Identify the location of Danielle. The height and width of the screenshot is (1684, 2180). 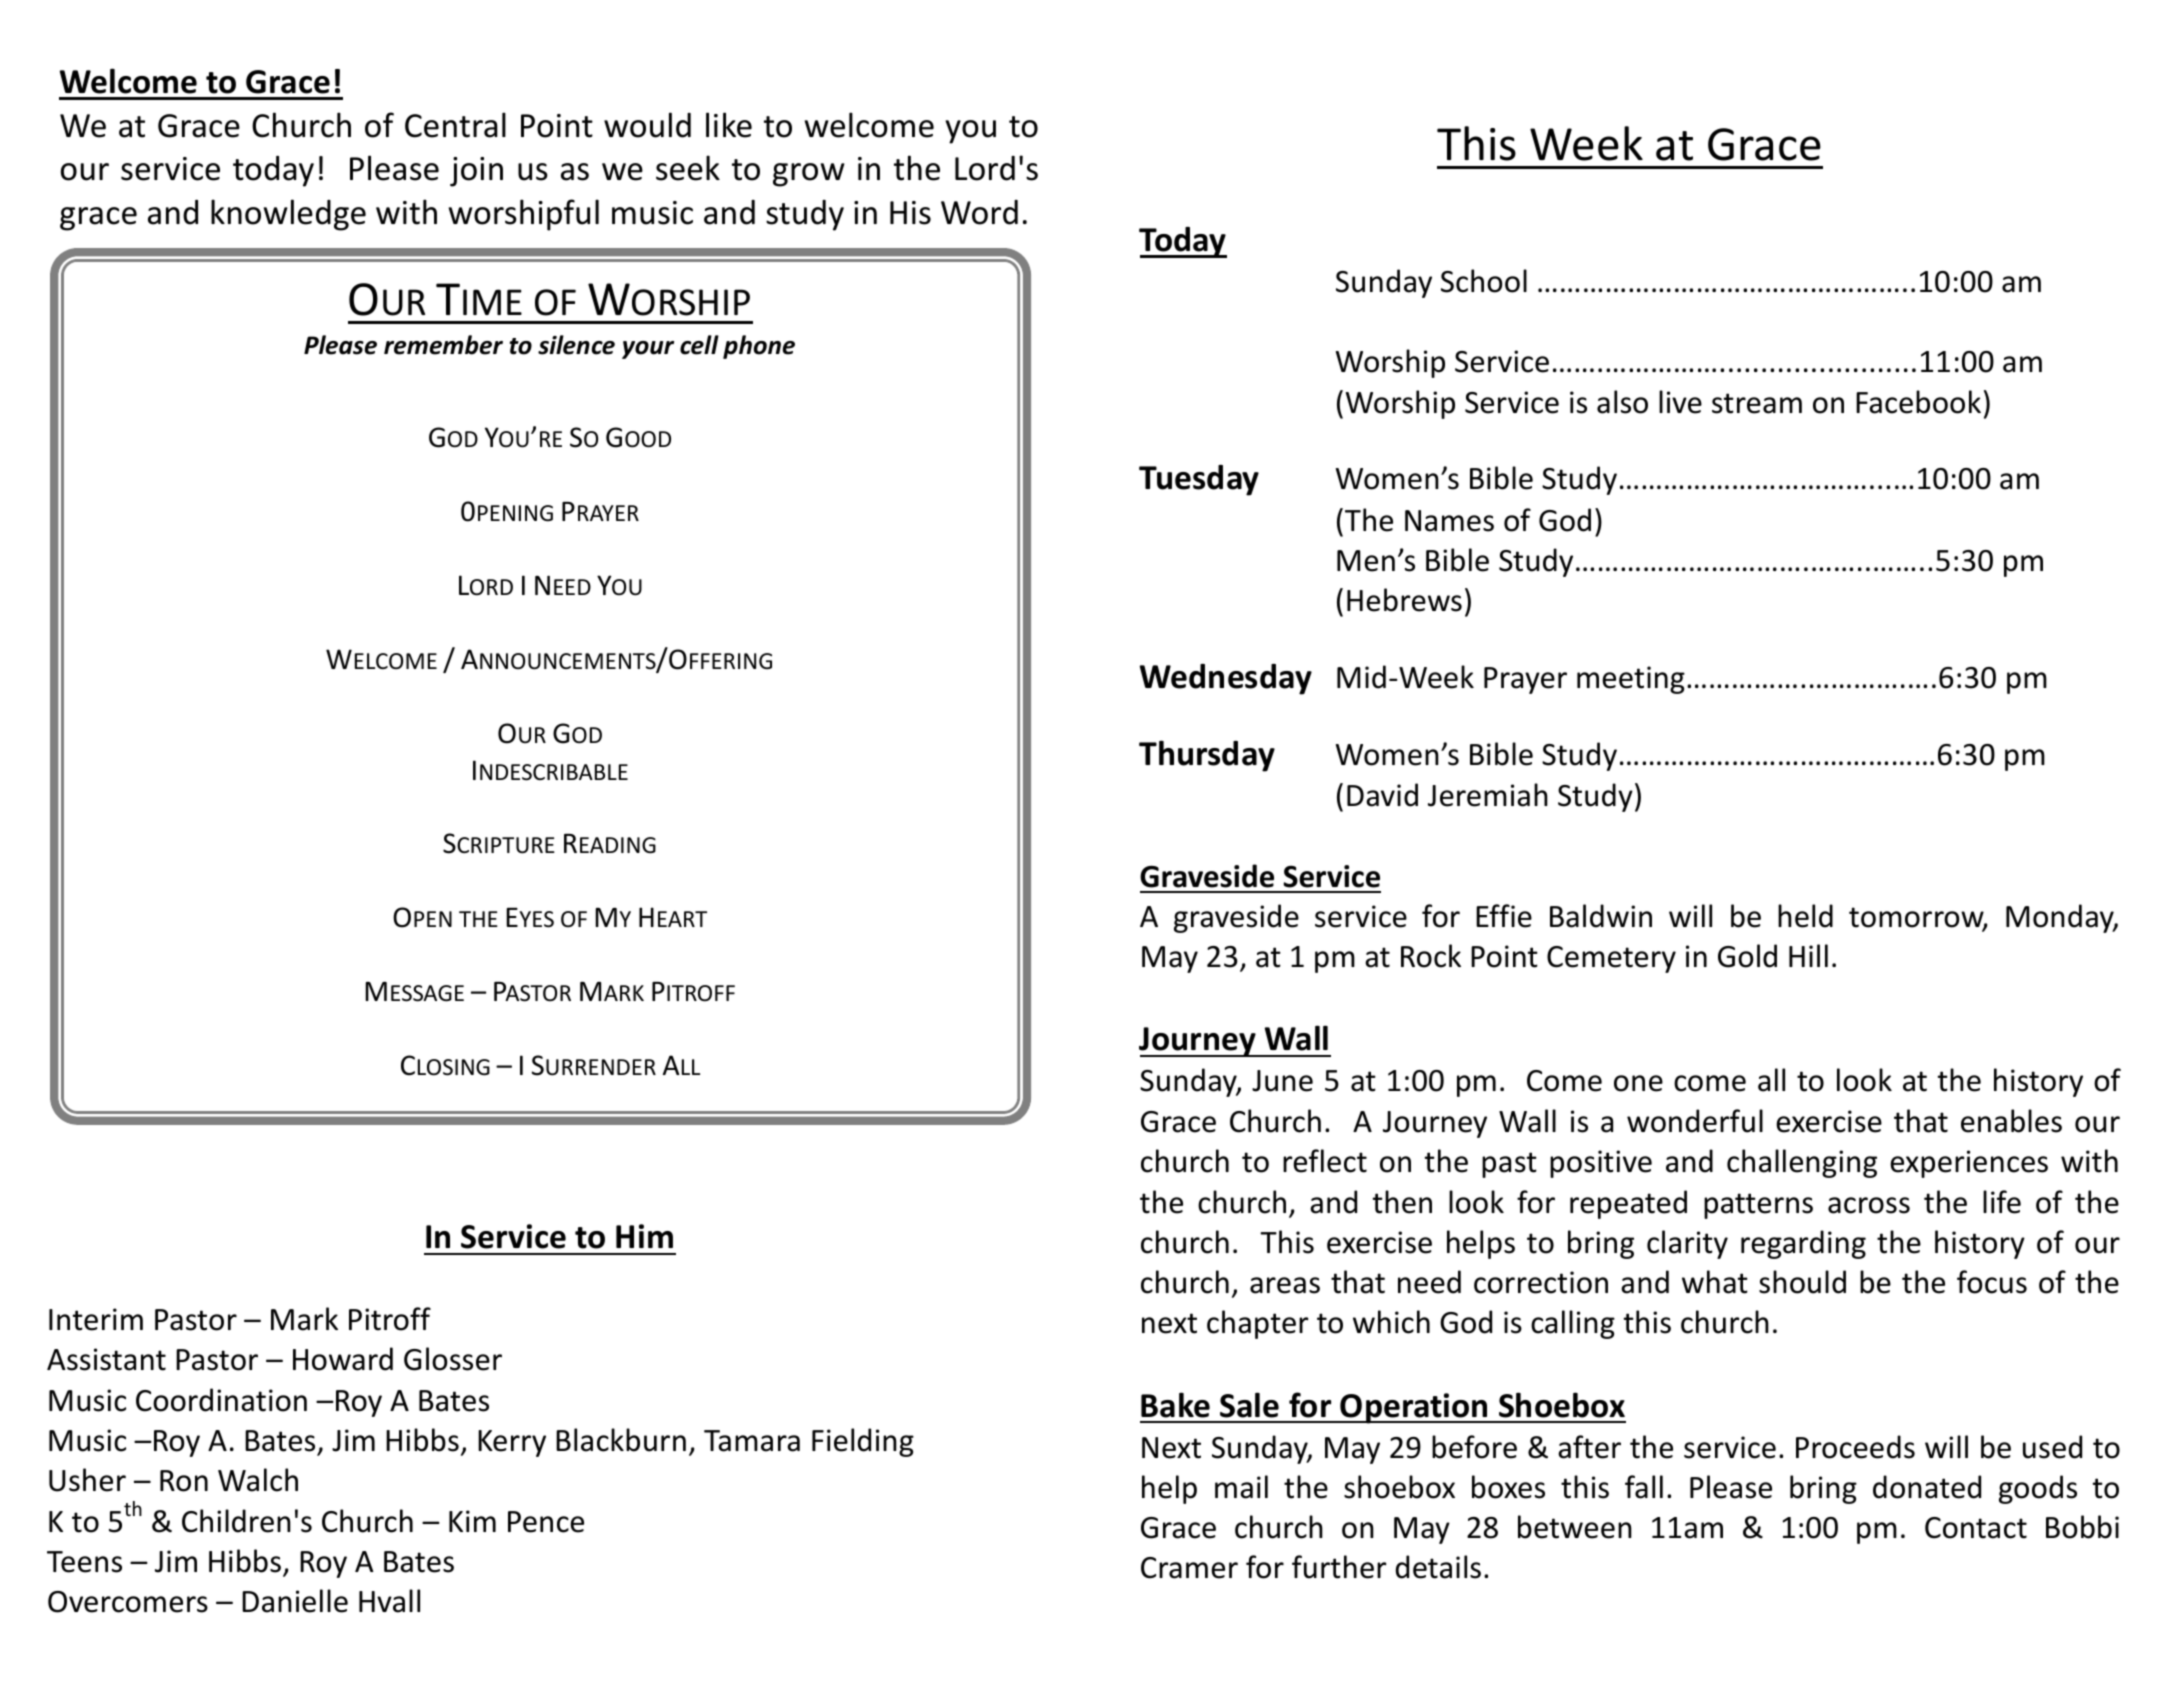
(295, 1601).
